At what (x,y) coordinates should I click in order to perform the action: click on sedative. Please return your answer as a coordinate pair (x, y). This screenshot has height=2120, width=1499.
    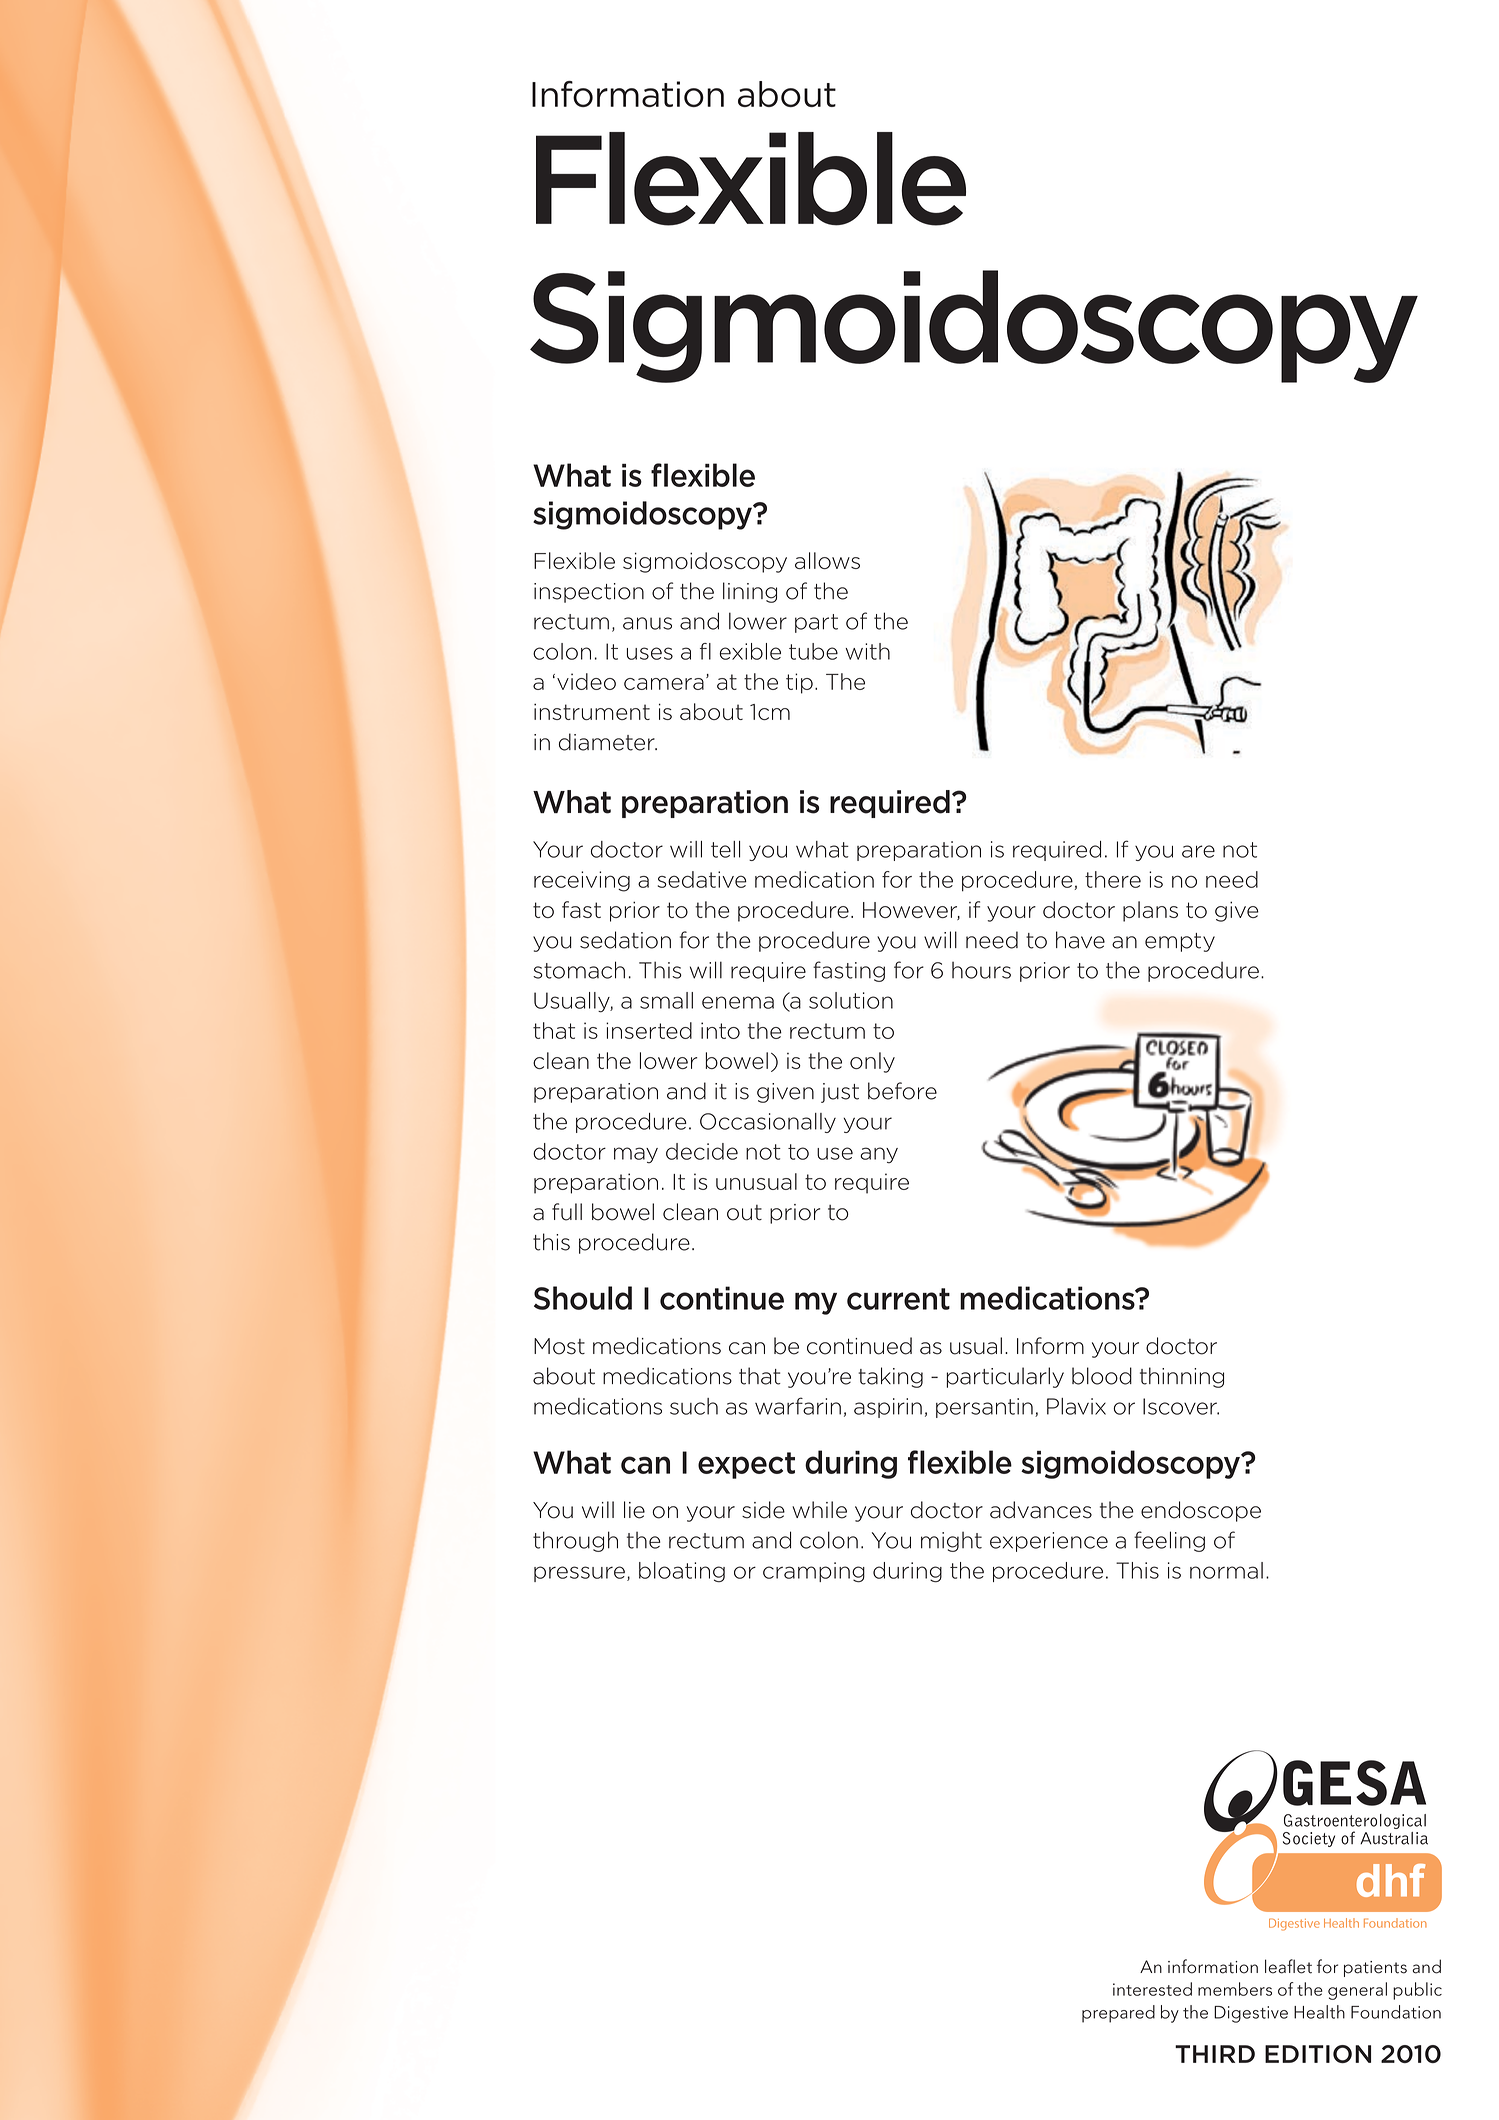
    Looking at the image, I should click on (702, 879).
